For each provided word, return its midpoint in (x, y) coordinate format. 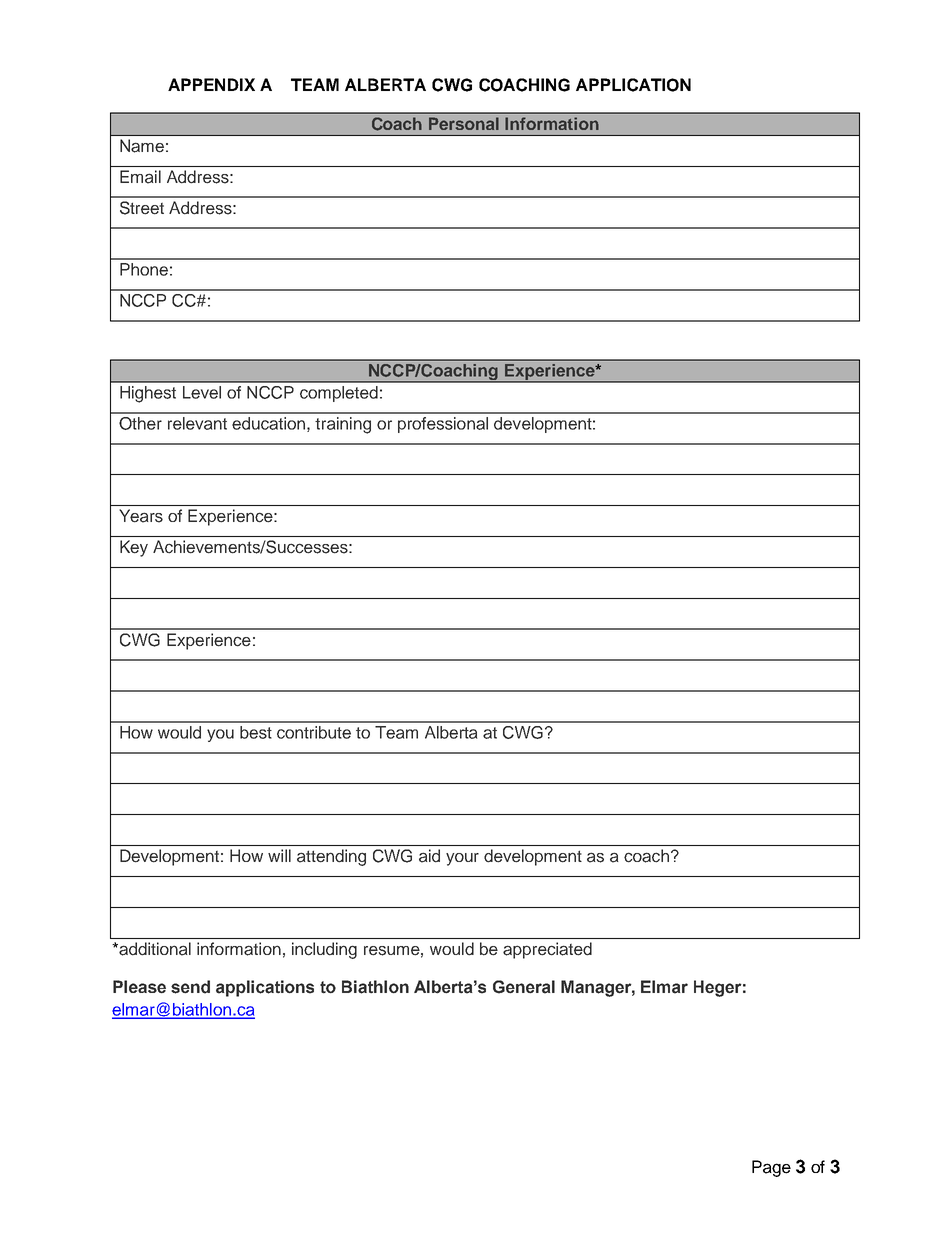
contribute (314, 732)
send (190, 987)
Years (141, 516)
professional (443, 425)
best (256, 732)
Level (202, 392)
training (343, 425)
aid (429, 856)
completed (339, 394)
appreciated (547, 950)
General (524, 987)
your (462, 859)
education (270, 424)
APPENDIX (211, 84)
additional (154, 949)
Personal (464, 123)
